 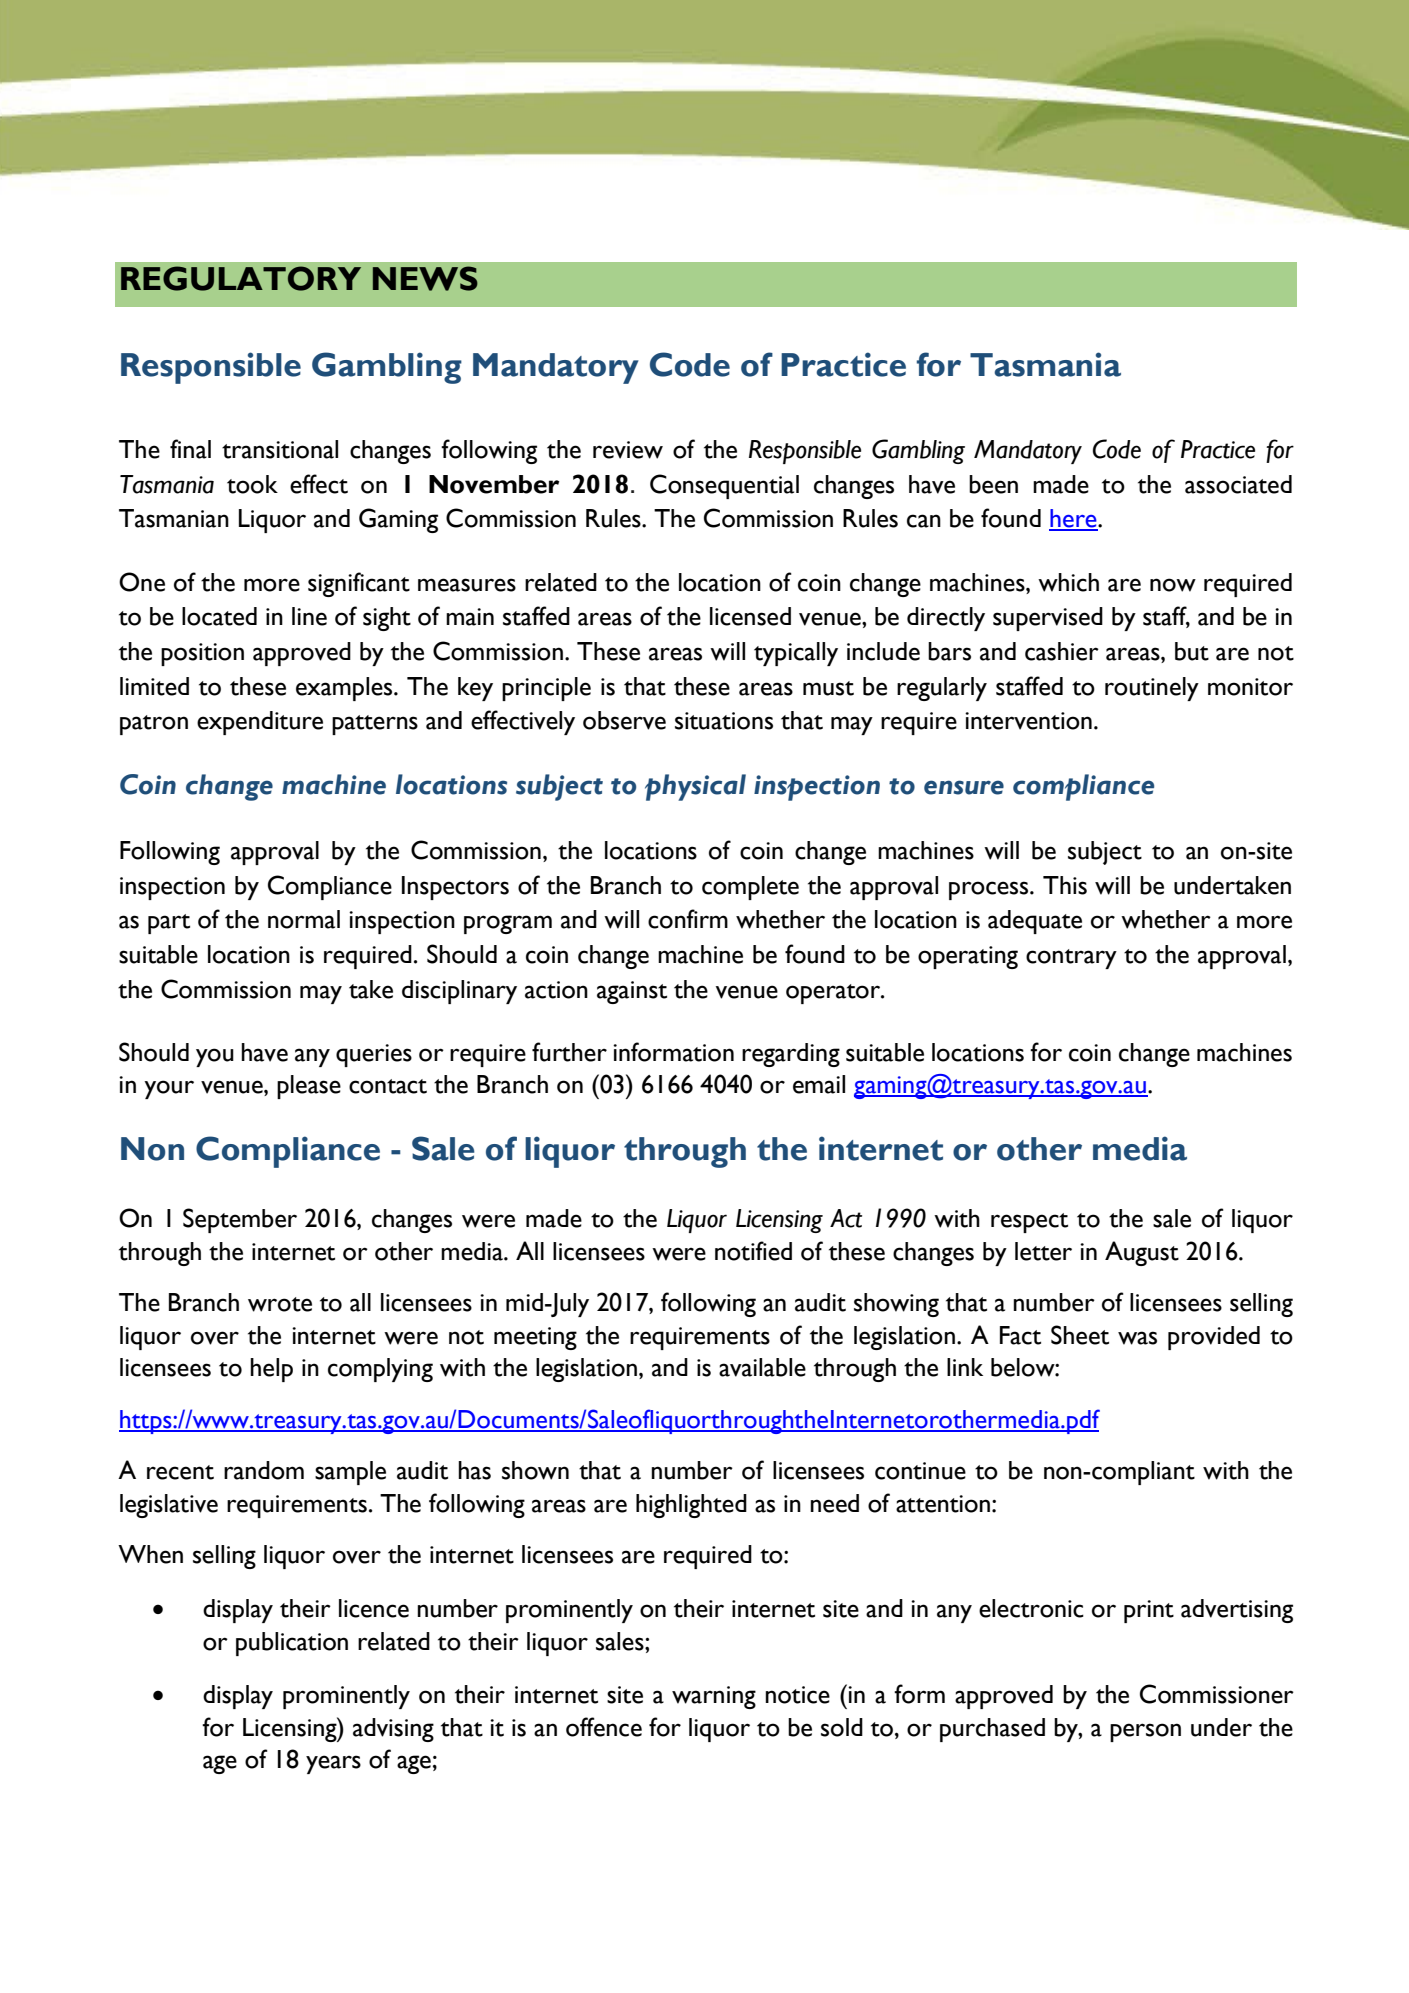 I want to click on expenditure, so click(x=260, y=723).
